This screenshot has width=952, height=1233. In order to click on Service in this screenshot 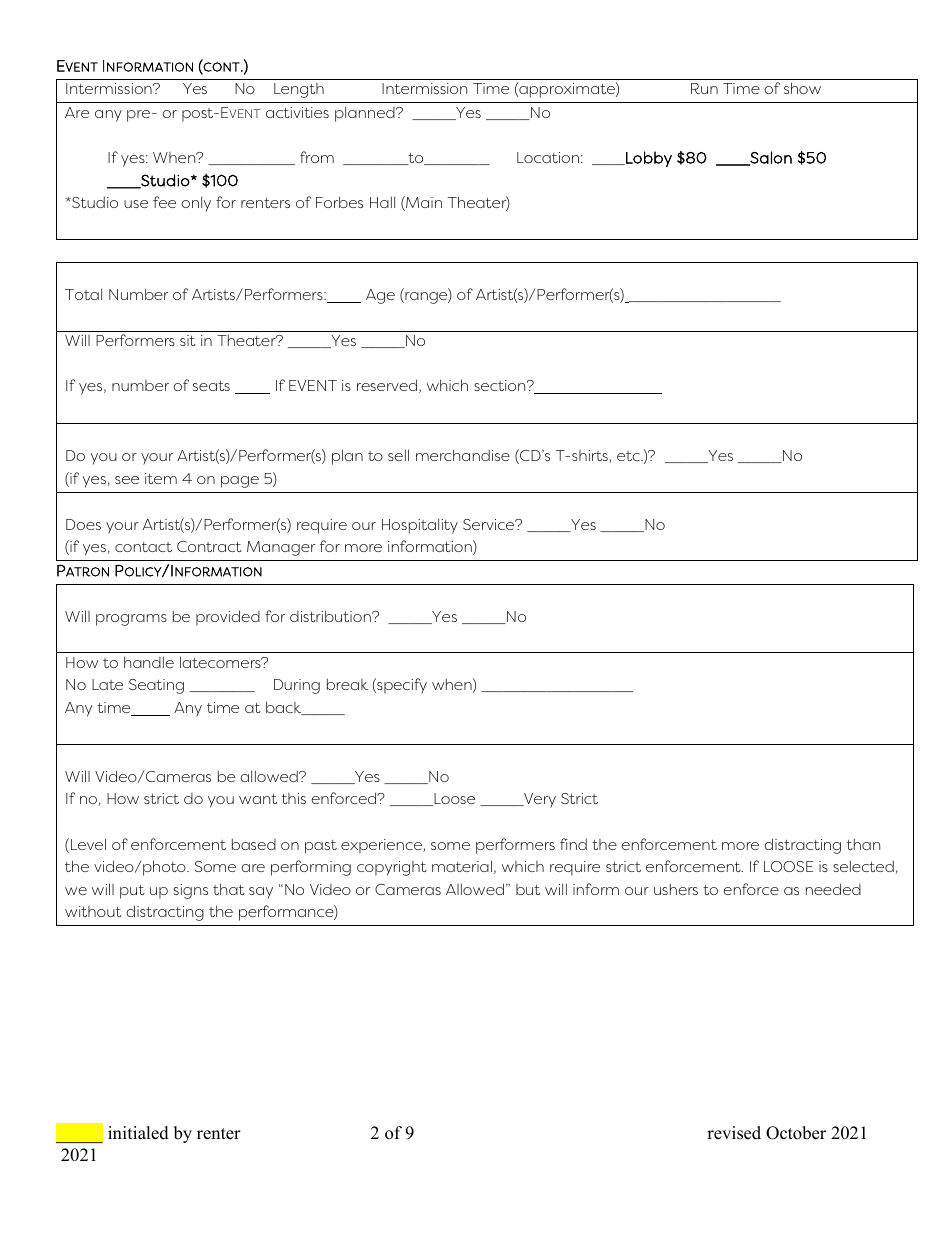, I will do `click(490, 524)`.
